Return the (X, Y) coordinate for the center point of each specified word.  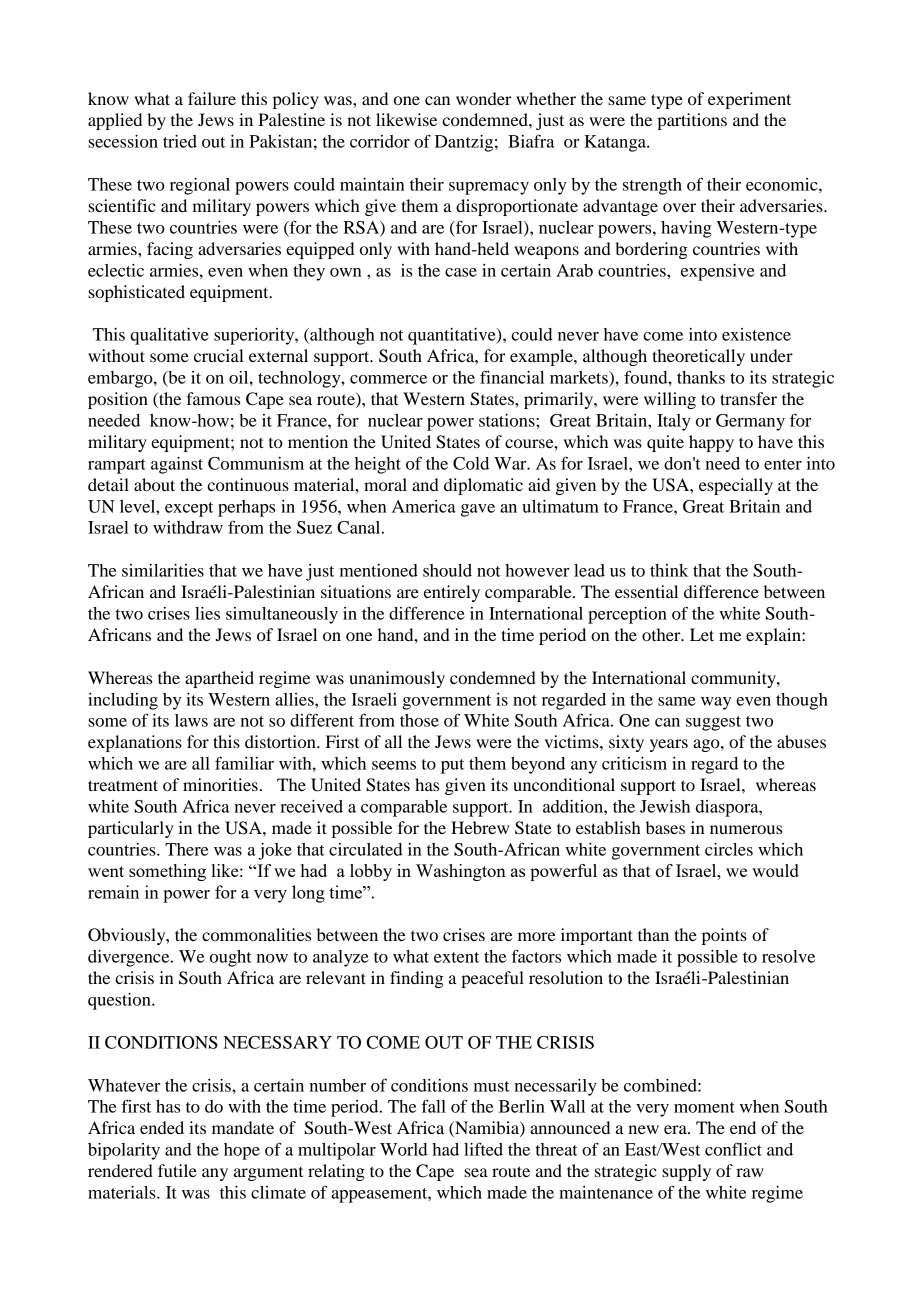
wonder (484, 98)
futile (177, 1170)
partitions (692, 121)
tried (180, 141)
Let (702, 634)
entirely (452, 593)
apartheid (219, 679)
